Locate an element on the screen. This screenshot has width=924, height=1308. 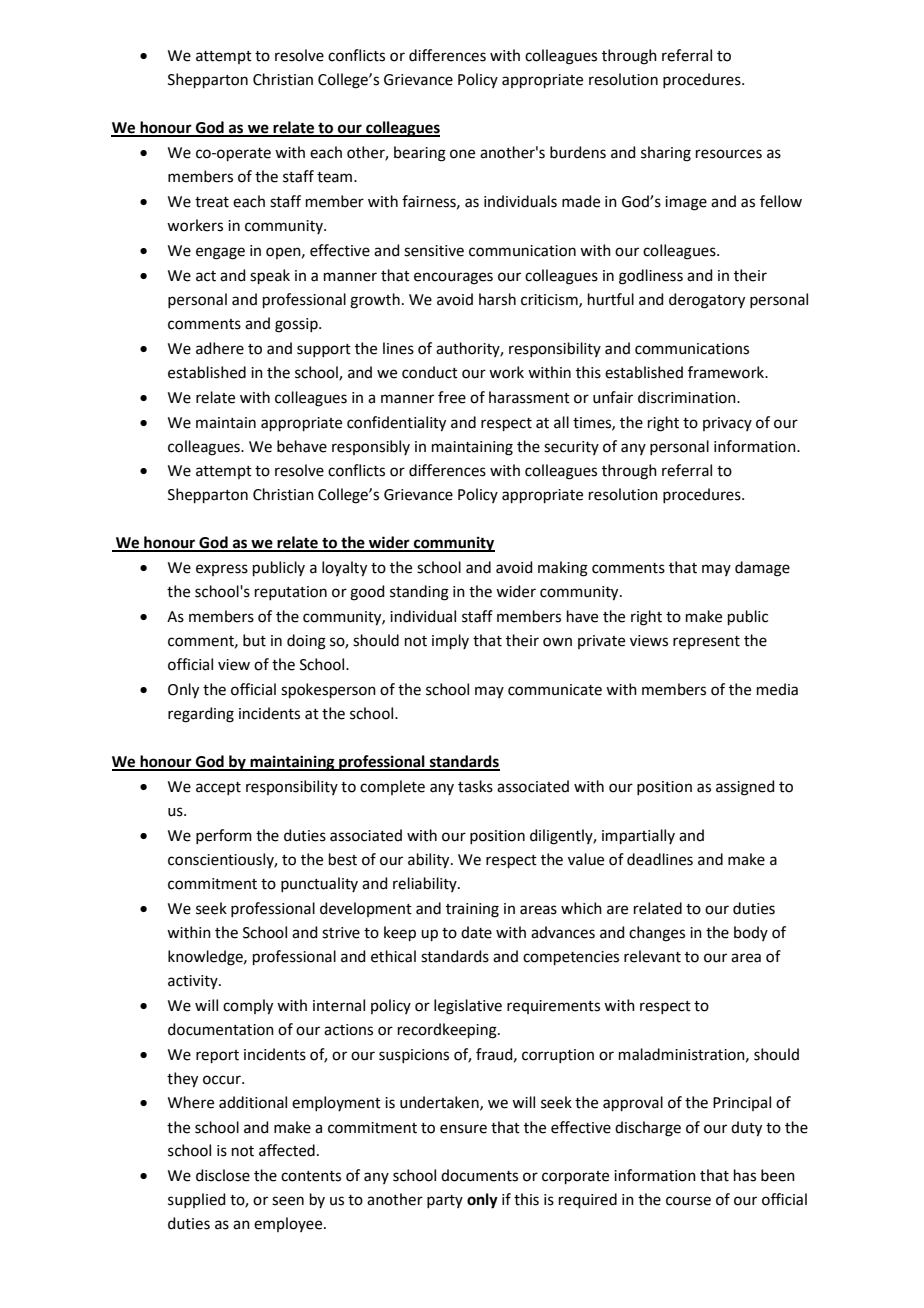
training is located at coordinates (472, 910).
